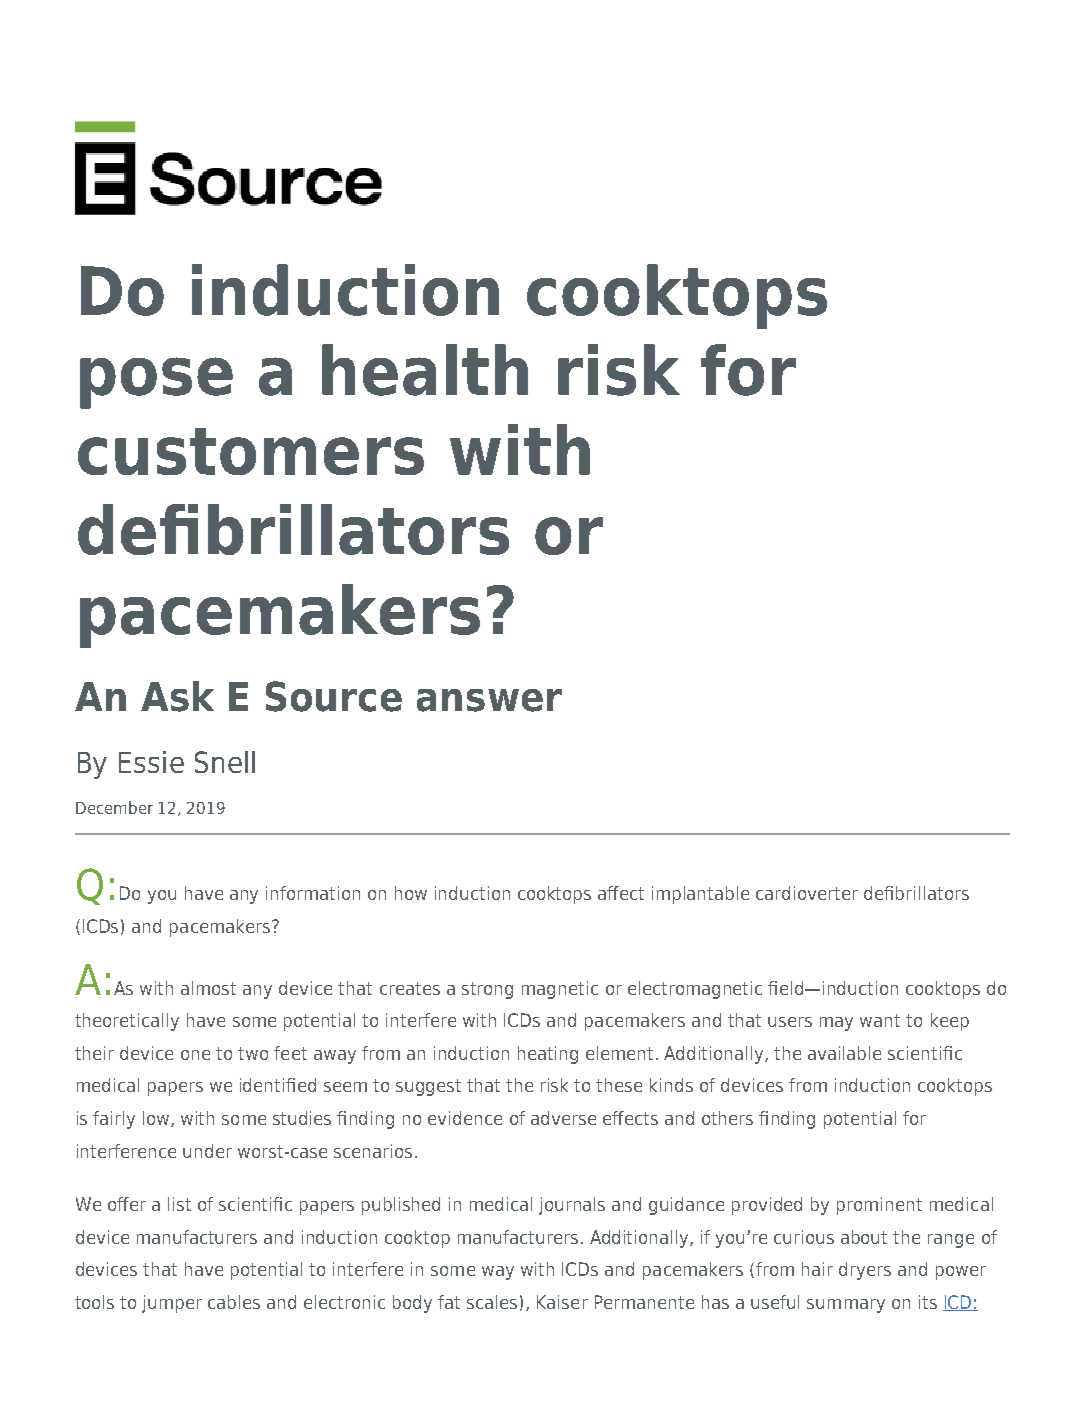 The height and width of the image is (1404, 1085). What do you see at coordinates (562, 1302) in the image?
I see `Kaiser` at bounding box center [562, 1302].
